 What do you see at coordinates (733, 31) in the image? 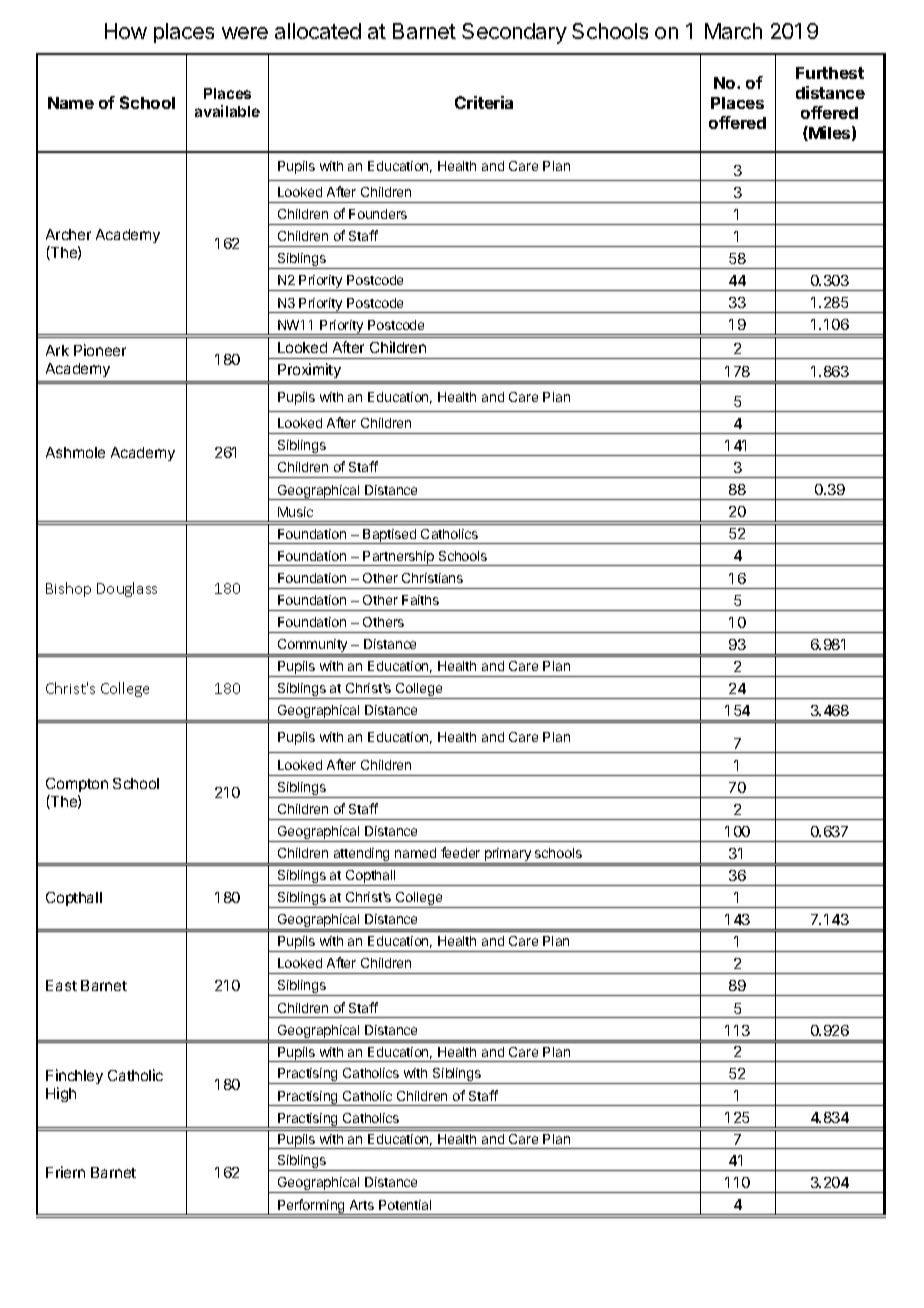
I see `March` at bounding box center [733, 31].
